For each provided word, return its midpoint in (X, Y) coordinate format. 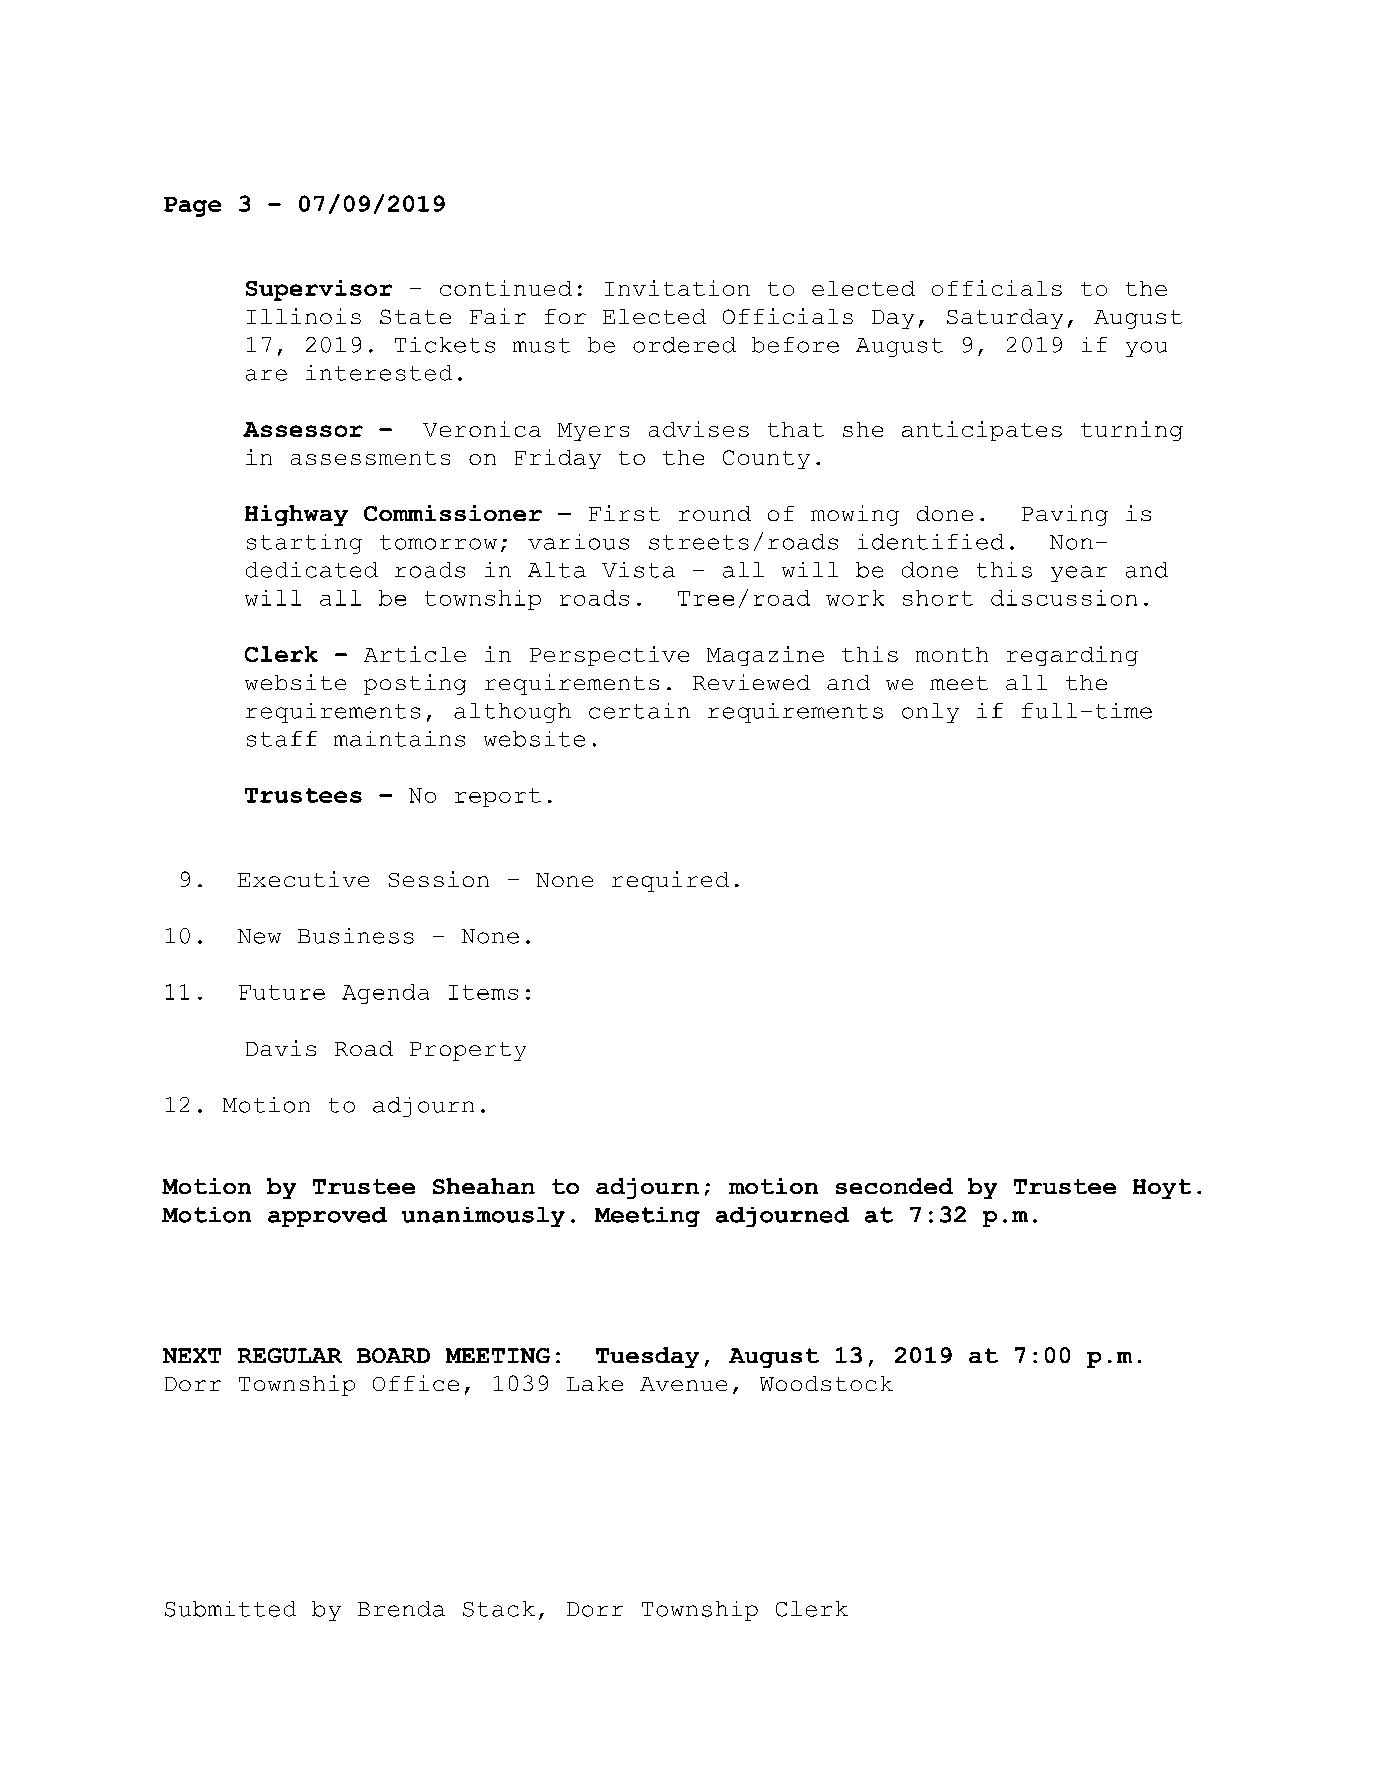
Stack (499, 1609)
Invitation (677, 288)
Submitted (230, 1609)
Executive (303, 879)
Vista (638, 570)
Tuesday (647, 1357)
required (670, 881)
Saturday (1005, 319)
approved (327, 1217)
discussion (1064, 598)
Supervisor (319, 290)
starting (304, 544)
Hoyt (1162, 1189)
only (930, 713)
